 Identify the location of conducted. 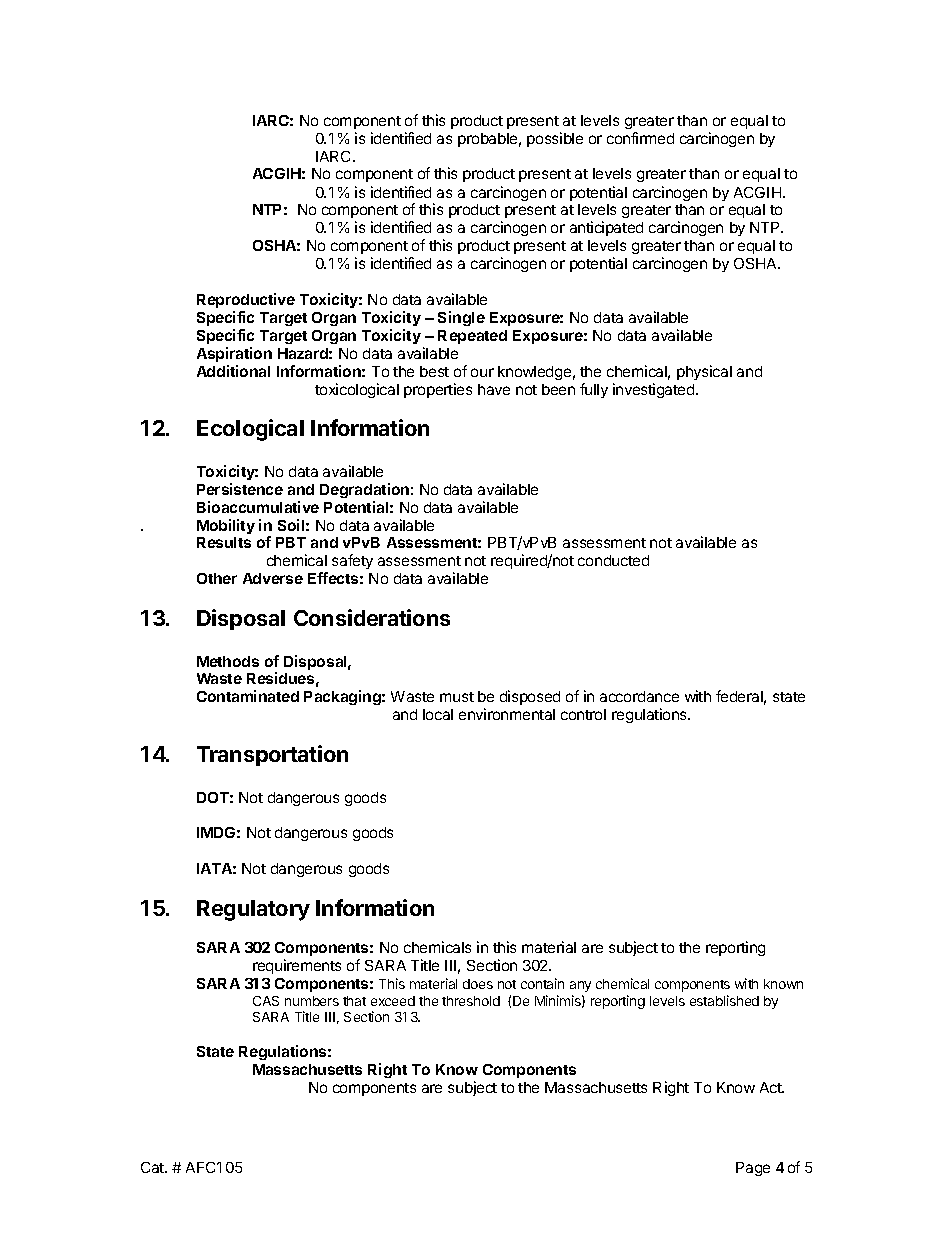
(613, 560).
